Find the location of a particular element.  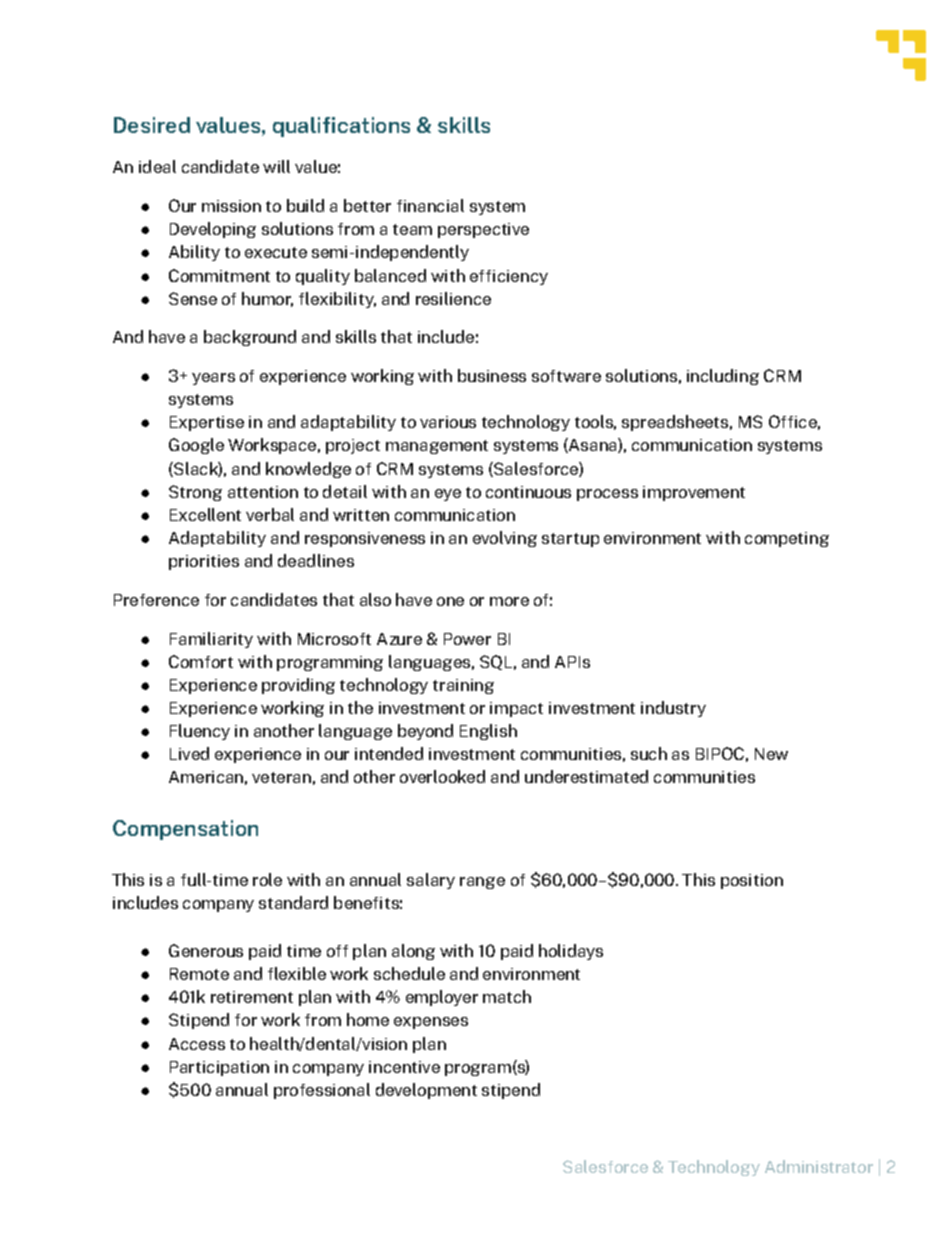

Administrator is located at coordinates (819, 1166).
